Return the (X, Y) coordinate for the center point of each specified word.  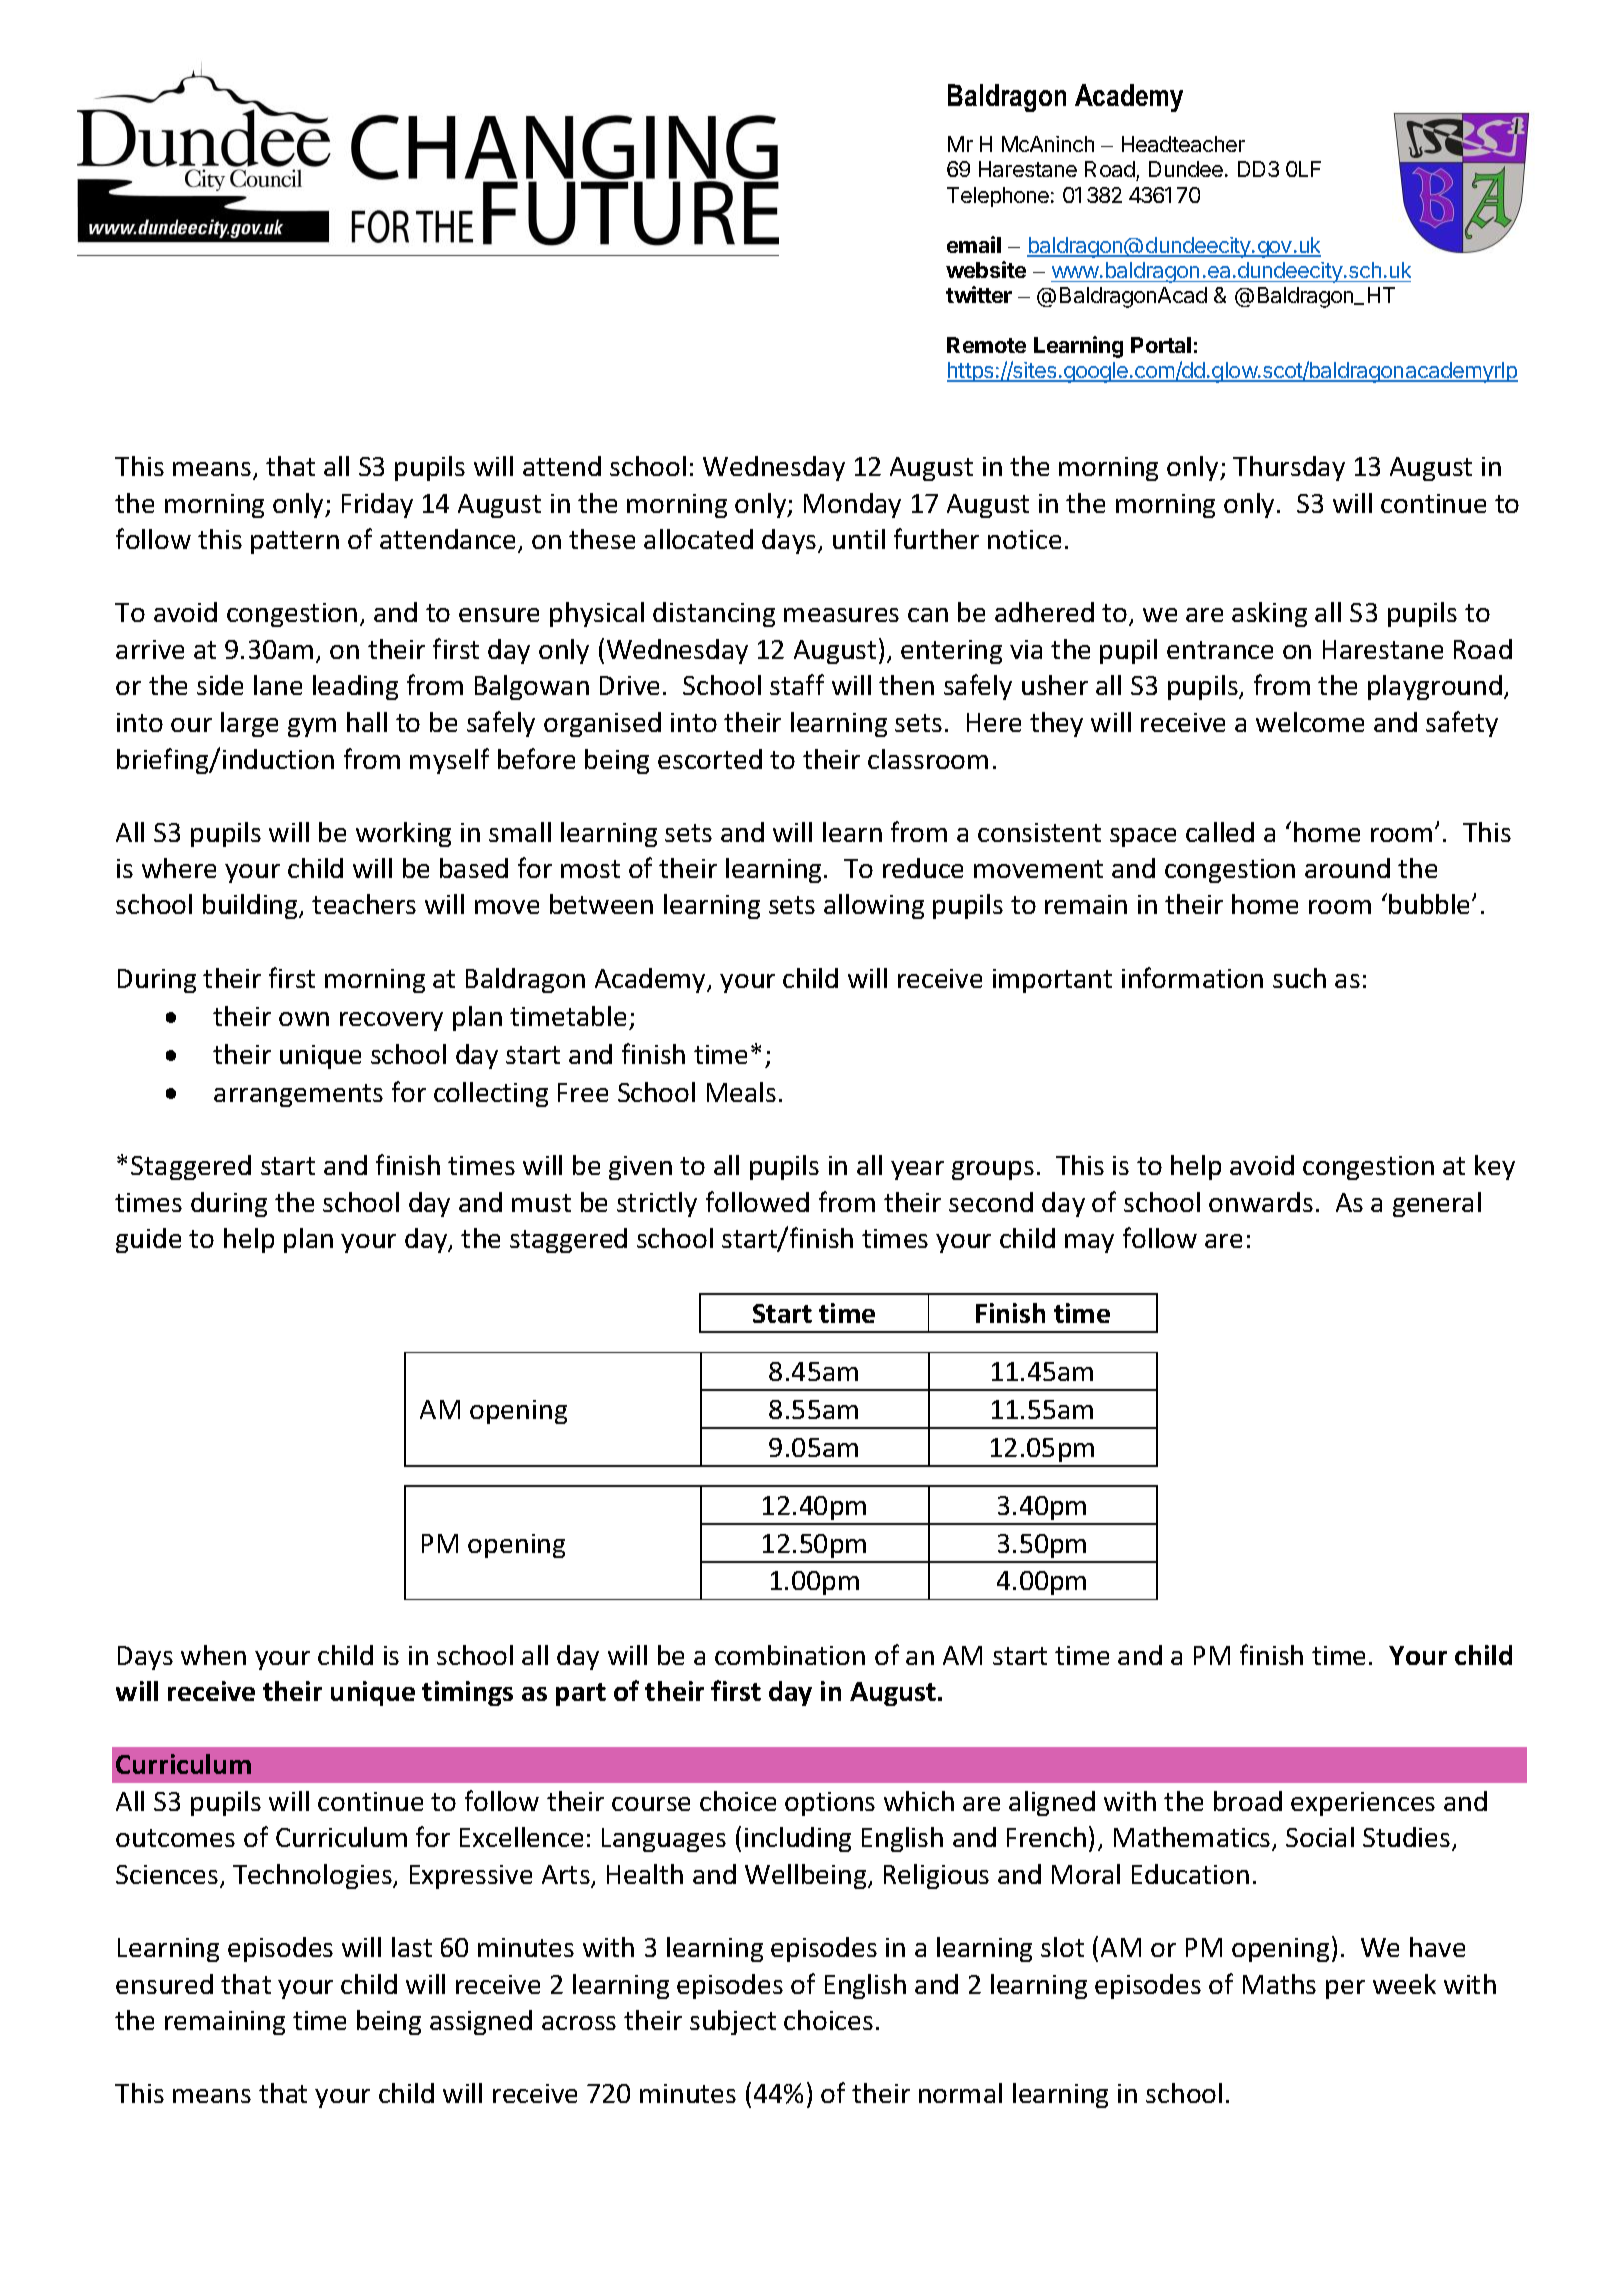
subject (733, 2022)
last (412, 1947)
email (974, 244)
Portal (1161, 345)
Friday (377, 505)
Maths (1279, 1984)
